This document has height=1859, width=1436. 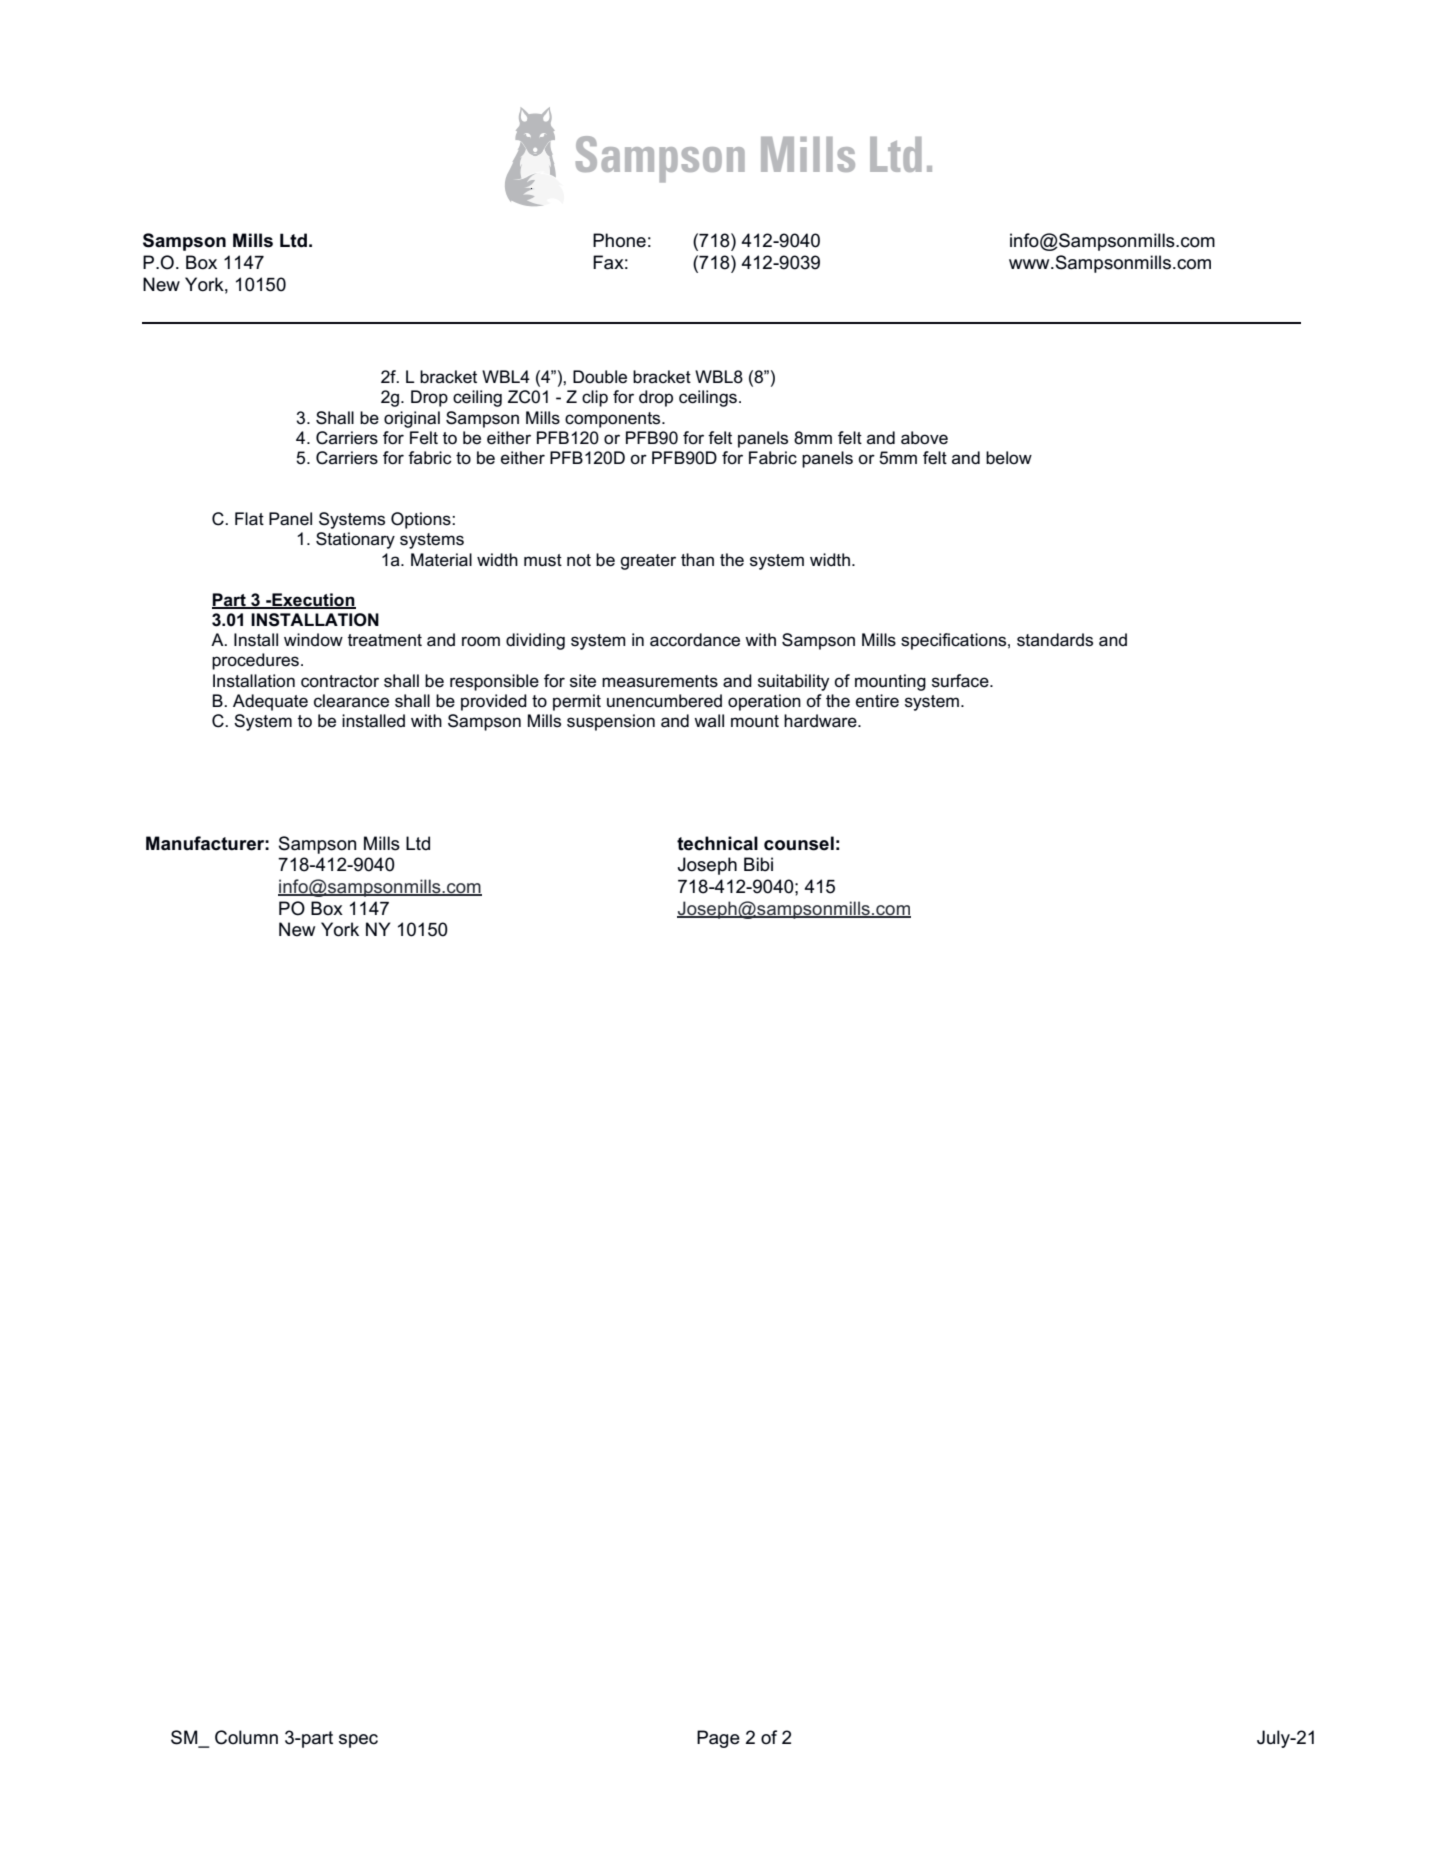 I want to click on Stationary, so click(x=355, y=540).
